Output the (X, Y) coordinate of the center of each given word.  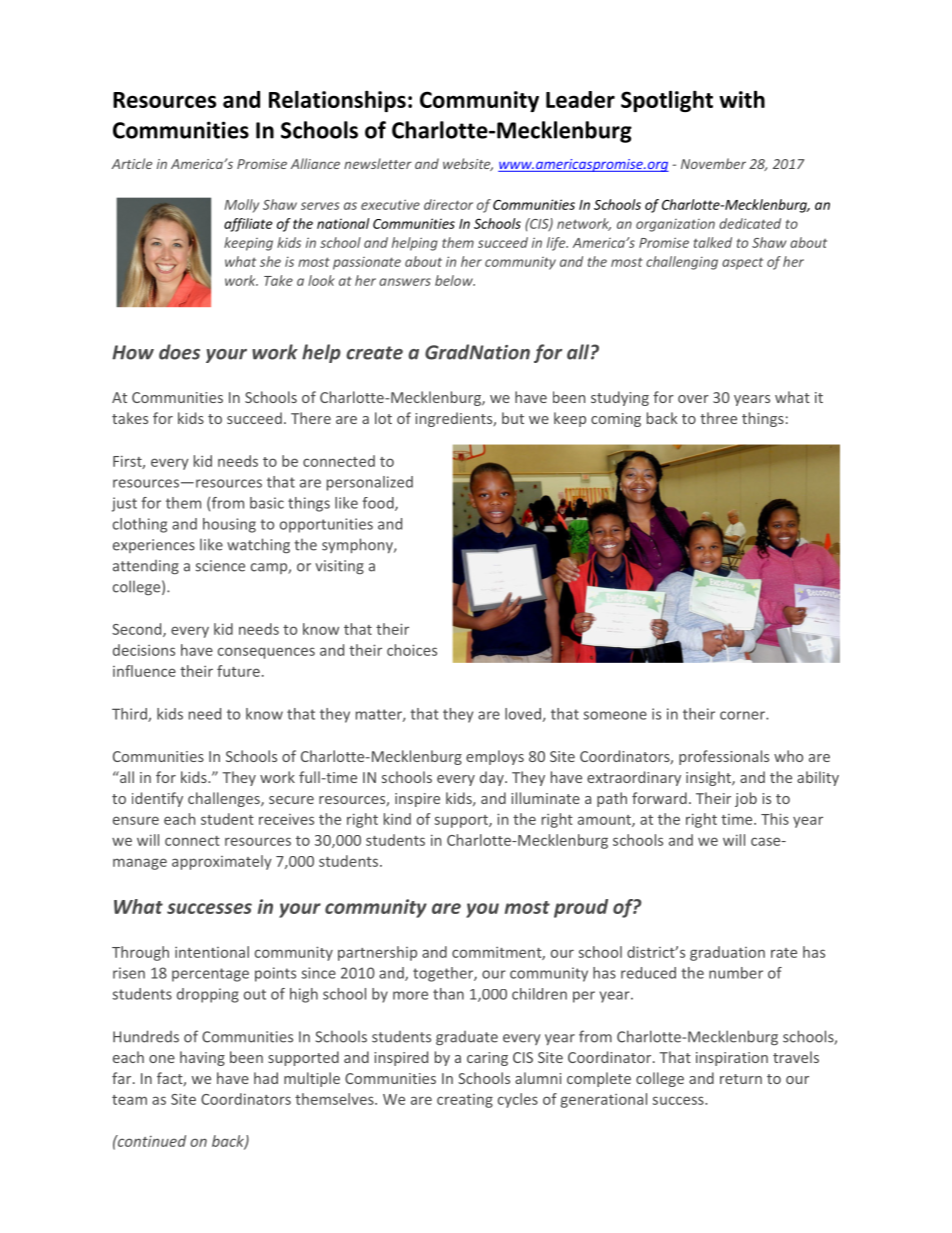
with (742, 99)
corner (743, 715)
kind (397, 819)
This (775, 819)
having (202, 1058)
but (513, 418)
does (179, 352)
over (693, 399)
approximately (222, 862)
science (220, 566)
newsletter (378, 163)
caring (487, 1059)
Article (132, 163)
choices (412, 650)
